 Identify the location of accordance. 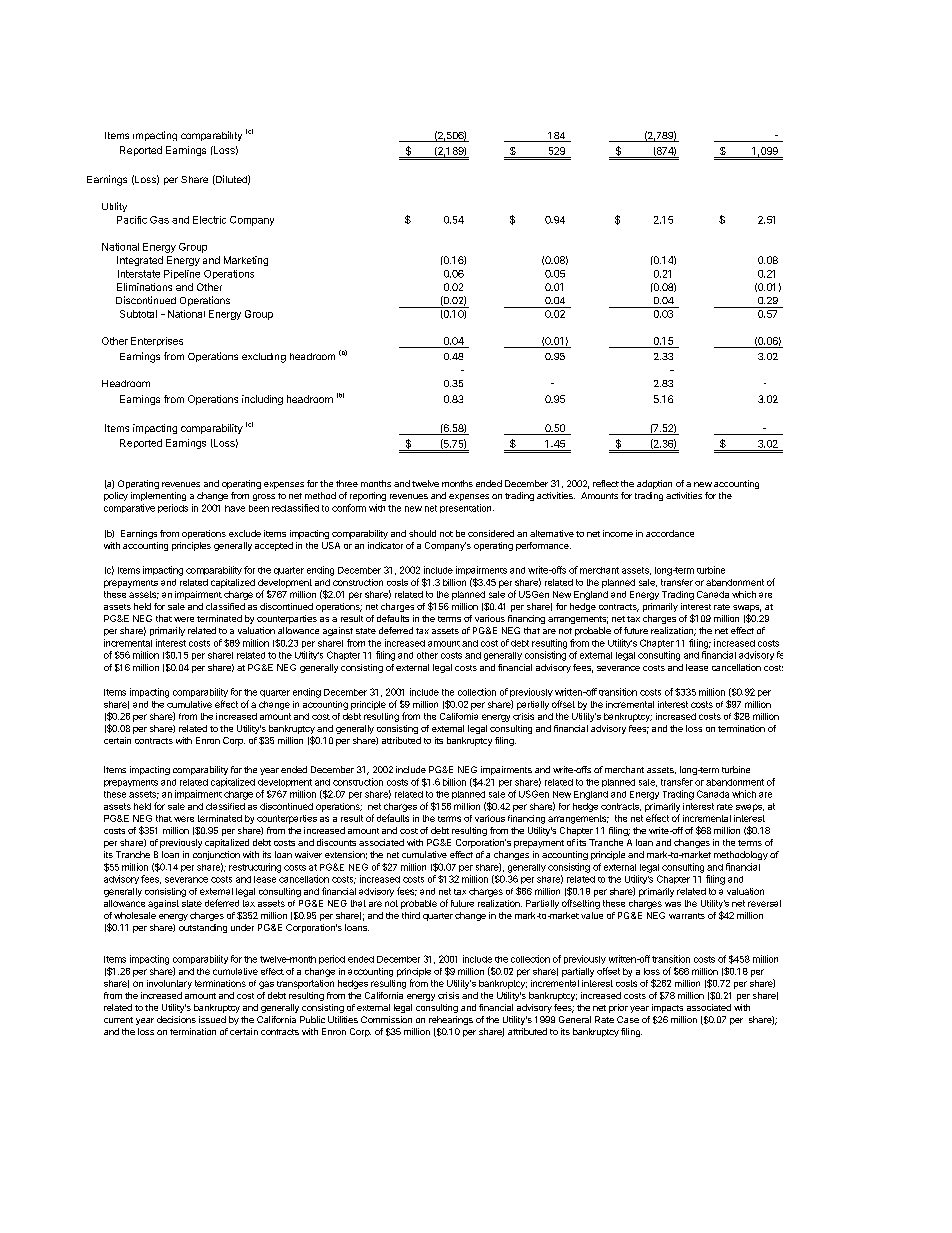
(670, 533).
